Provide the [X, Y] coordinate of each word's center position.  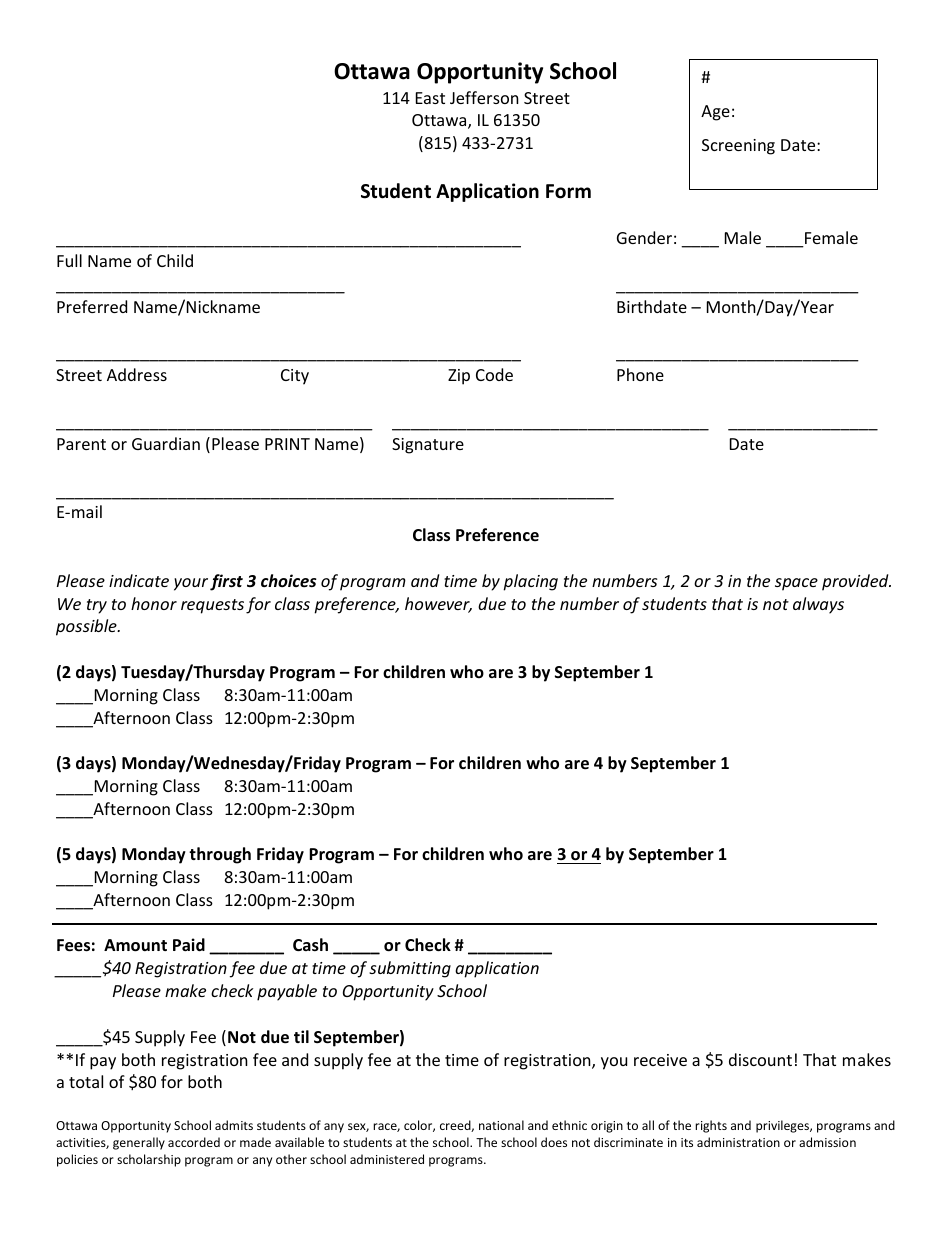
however [438, 605]
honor [154, 603]
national [501, 1125]
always [818, 605]
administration [738, 1142]
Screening [738, 147]
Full [69, 260]
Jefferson [484, 97]
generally [139, 1143]
